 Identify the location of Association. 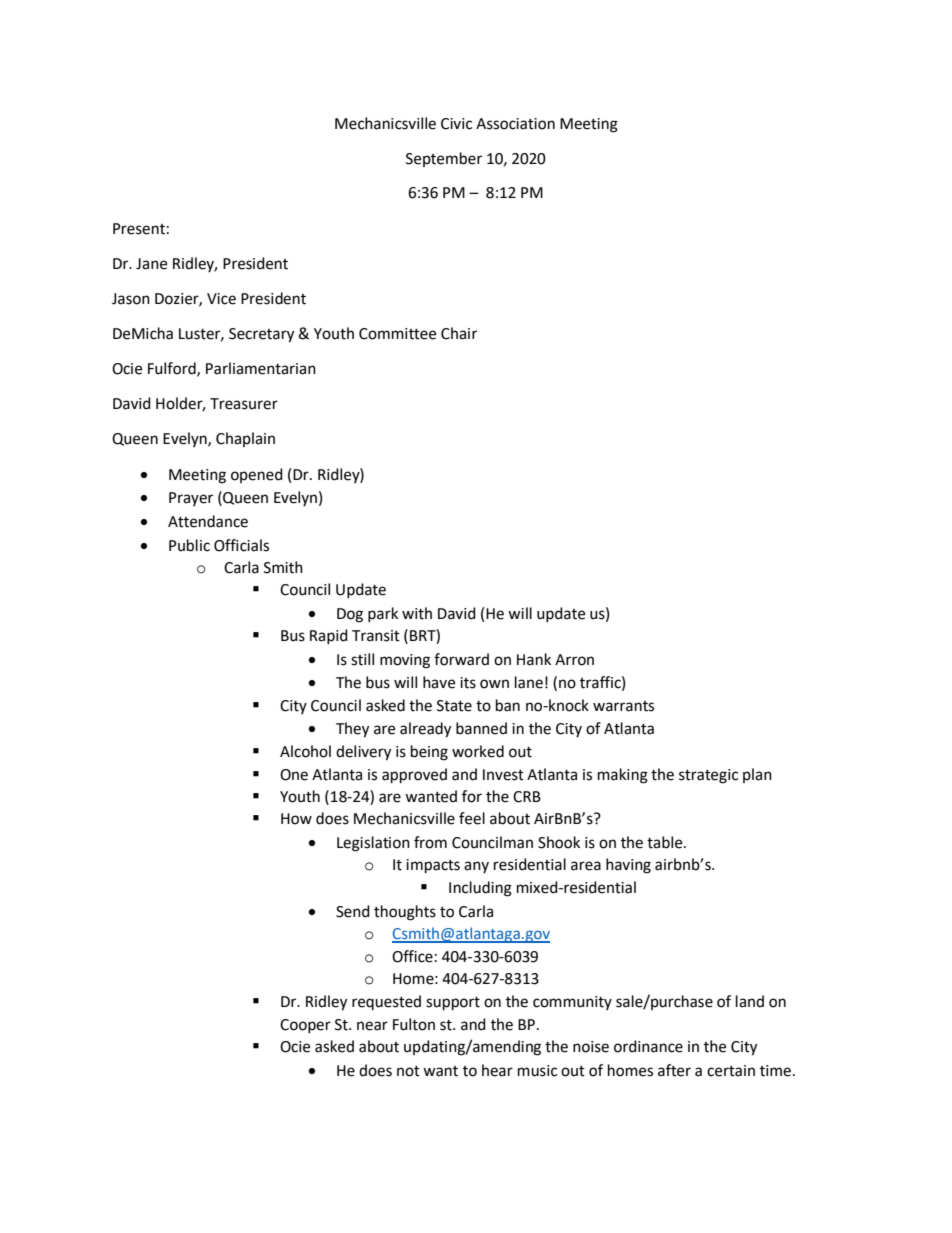
(515, 124).
